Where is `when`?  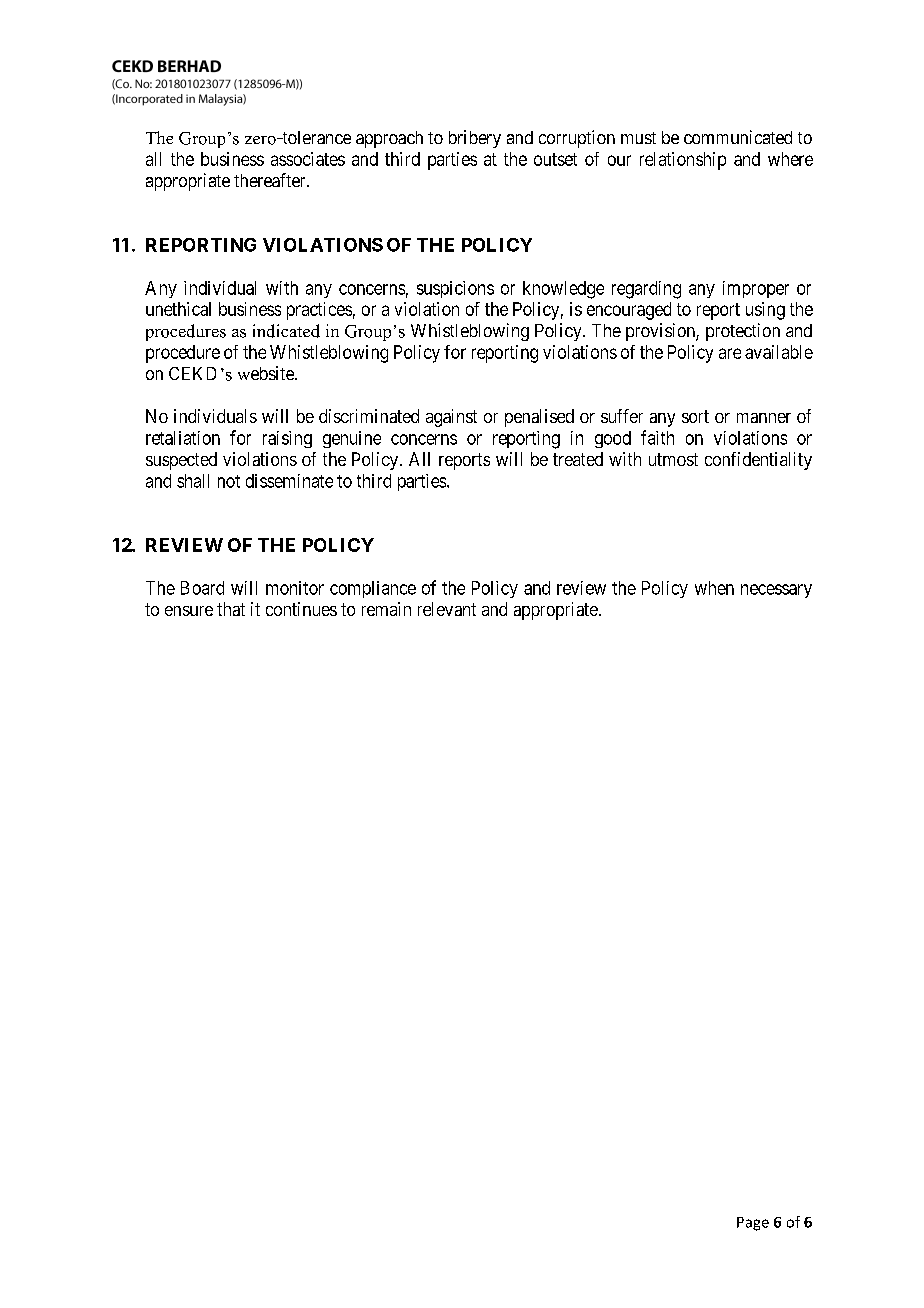
when is located at coordinates (714, 588).
